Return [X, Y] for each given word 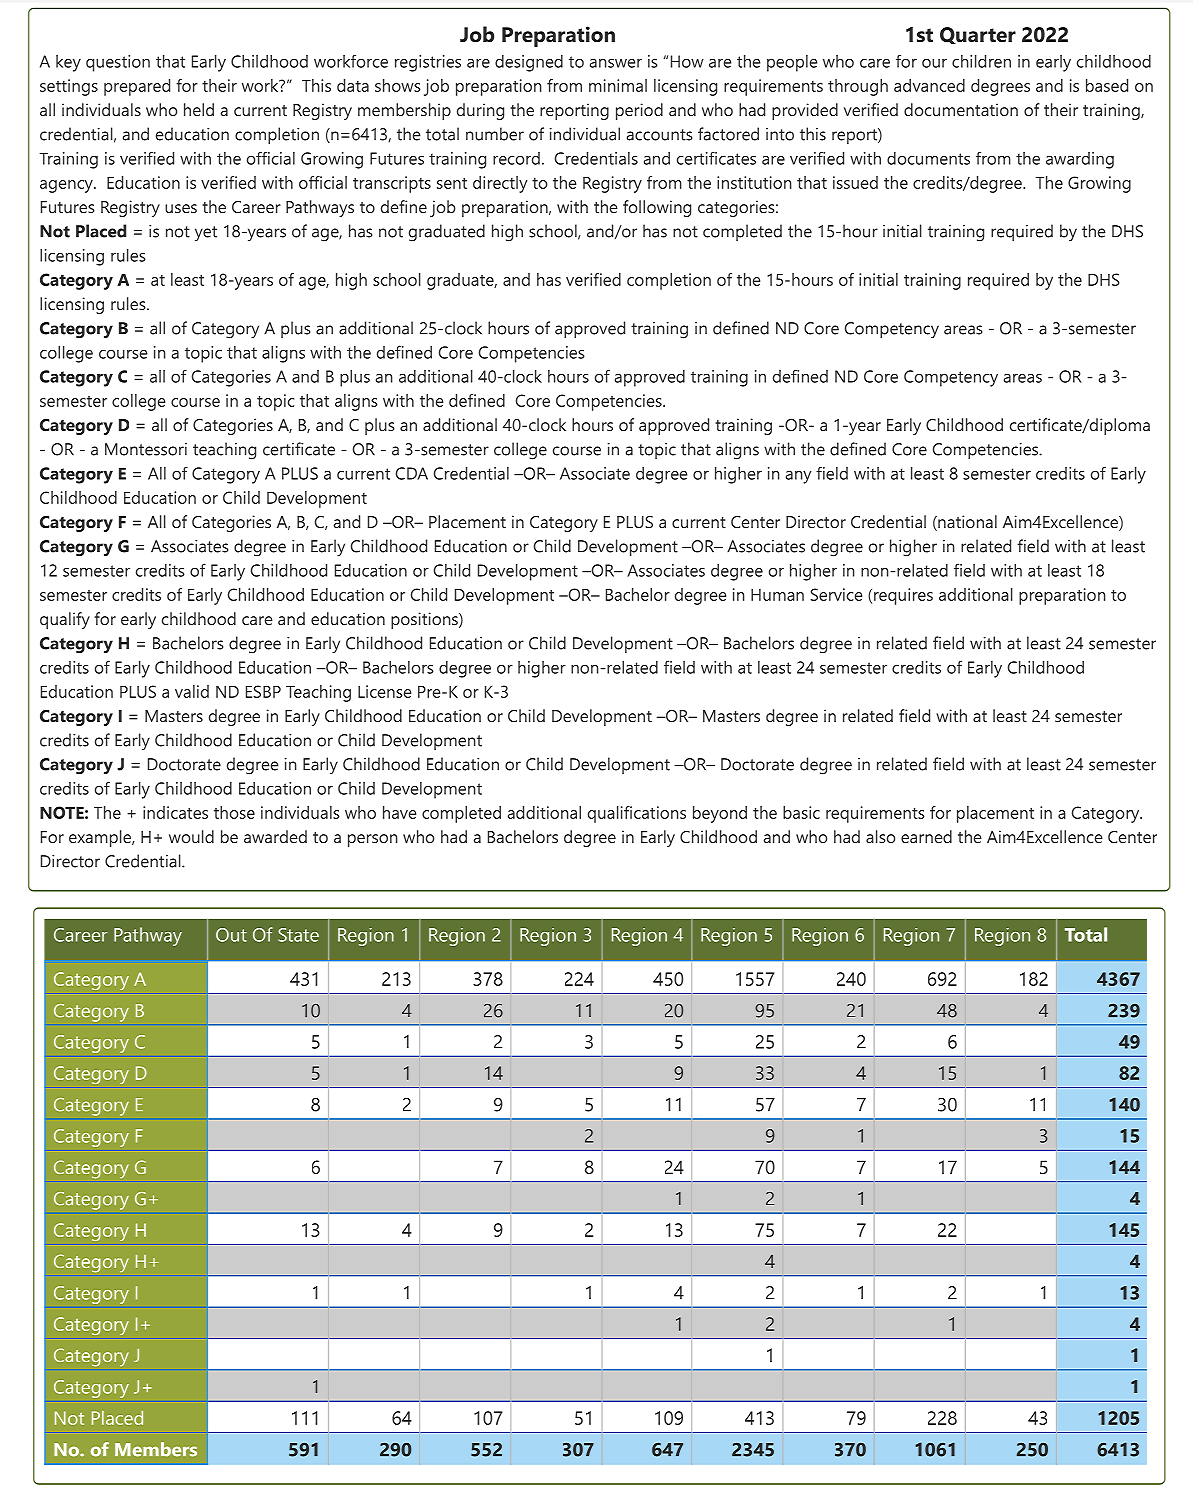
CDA [412, 473]
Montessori [146, 449]
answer [616, 63]
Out [231, 935]
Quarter [978, 35]
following [657, 208]
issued [855, 182]
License [384, 691]
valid [192, 691]
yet [206, 234]
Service [836, 594]
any [798, 477]
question [118, 63]
